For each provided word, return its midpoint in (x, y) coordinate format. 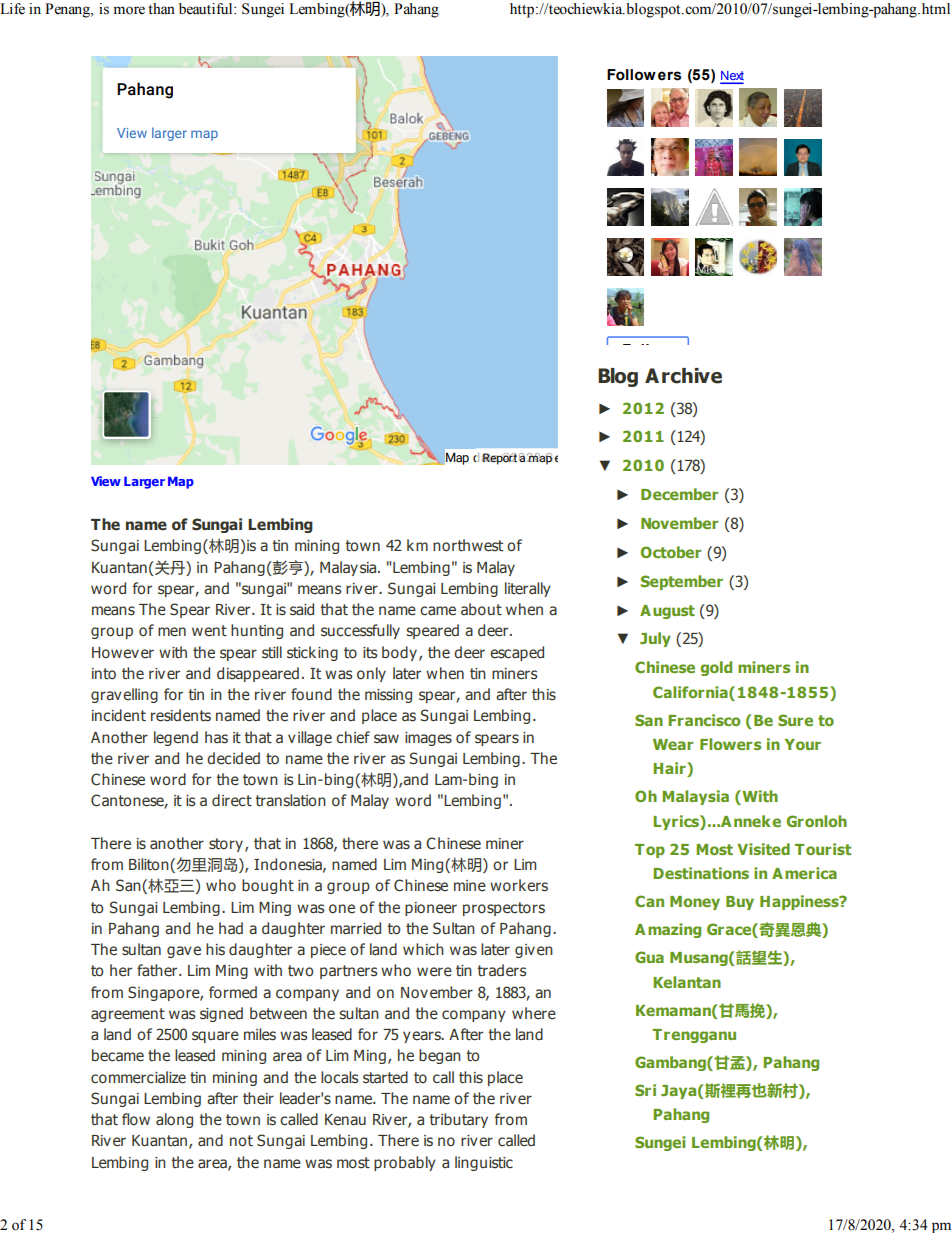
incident (119, 715)
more (129, 10)
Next (732, 77)
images (428, 739)
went (209, 630)
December (679, 494)
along (174, 1120)
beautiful (207, 9)
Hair (670, 769)
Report (499, 459)
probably (405, 1163)
